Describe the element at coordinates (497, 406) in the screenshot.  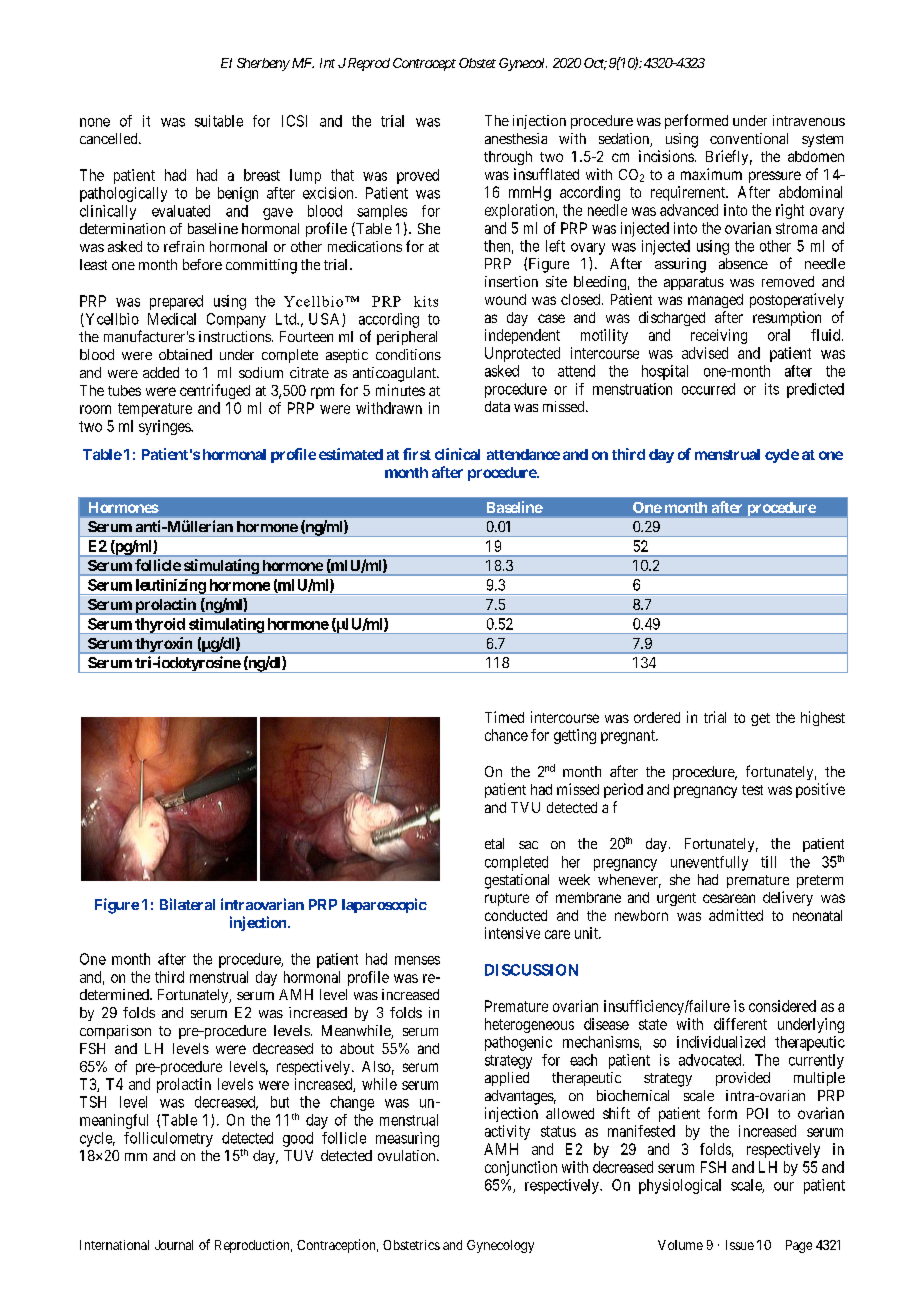
I see `data` at that location.
